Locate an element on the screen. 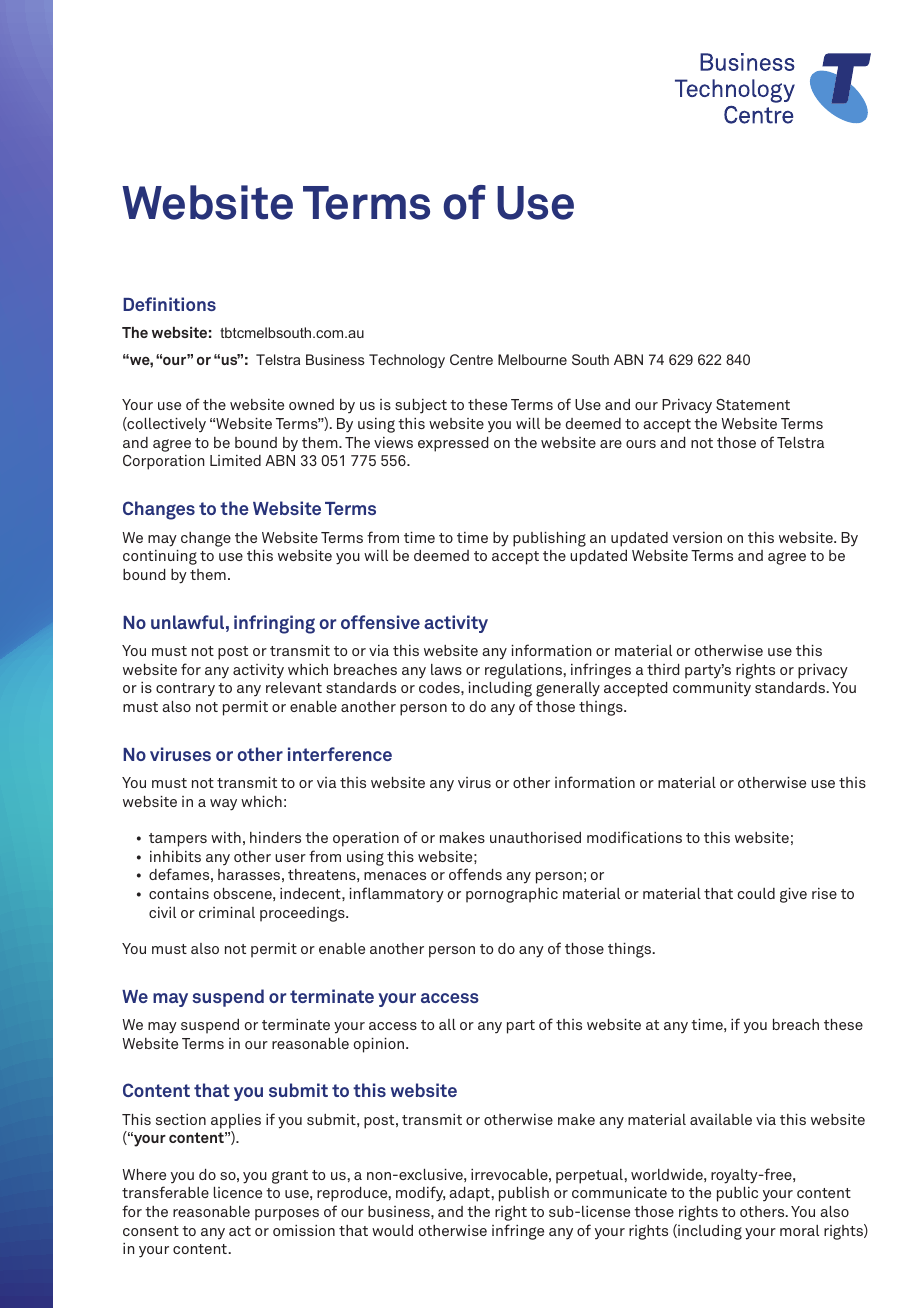  could is located at coordinates (756, 893).
